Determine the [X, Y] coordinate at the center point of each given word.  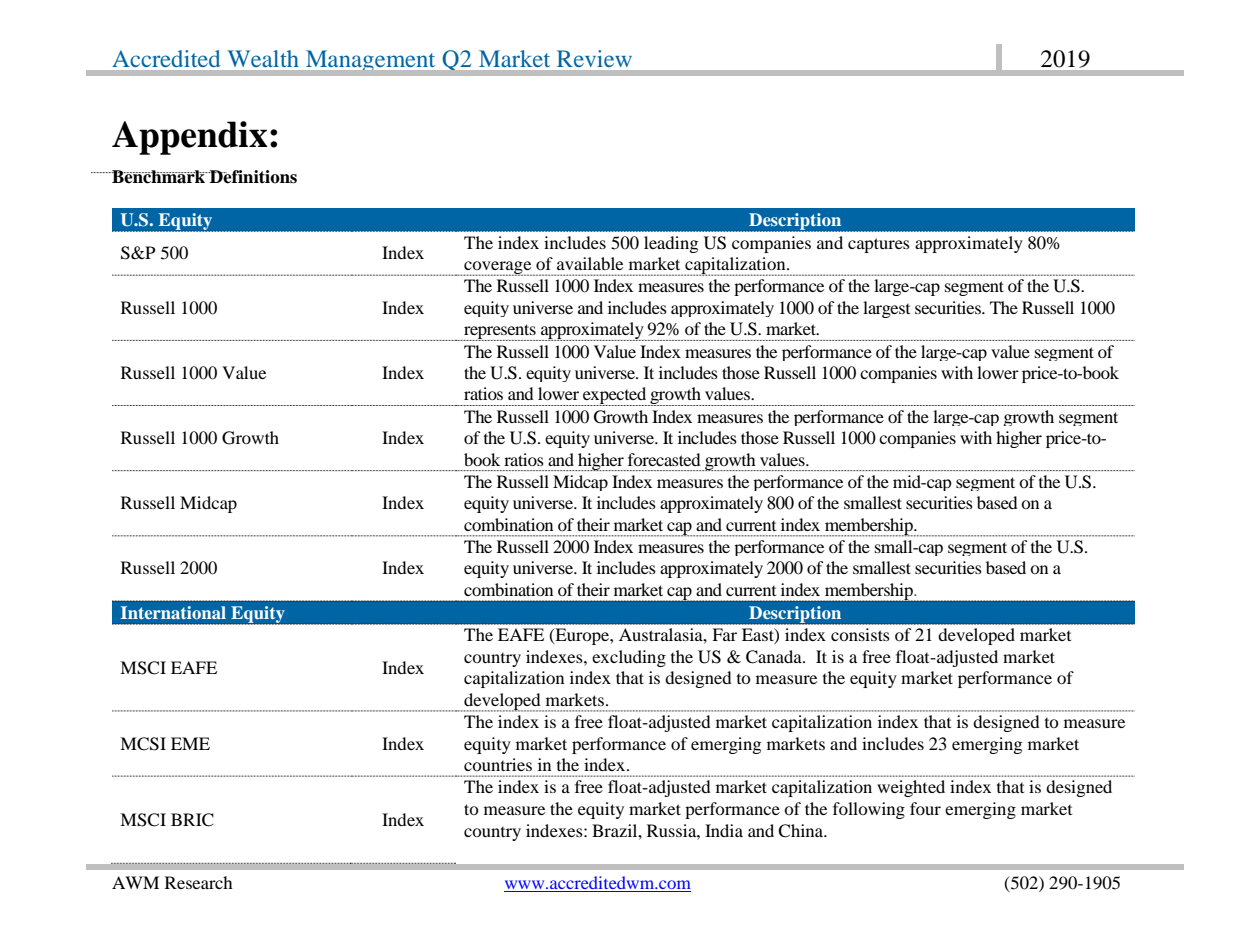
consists [860, 634]
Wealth [263, 58]
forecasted [664, 459]
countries [498, 764]
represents [500, 332]
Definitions [252, 177]
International [173, 612]
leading [671, 244]
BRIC [192, 820]
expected [615, 396]
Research [199, 882]
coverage [498, 268]
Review [594, 58]
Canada [775, 657]
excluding [629, 658]
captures [879, 245]
